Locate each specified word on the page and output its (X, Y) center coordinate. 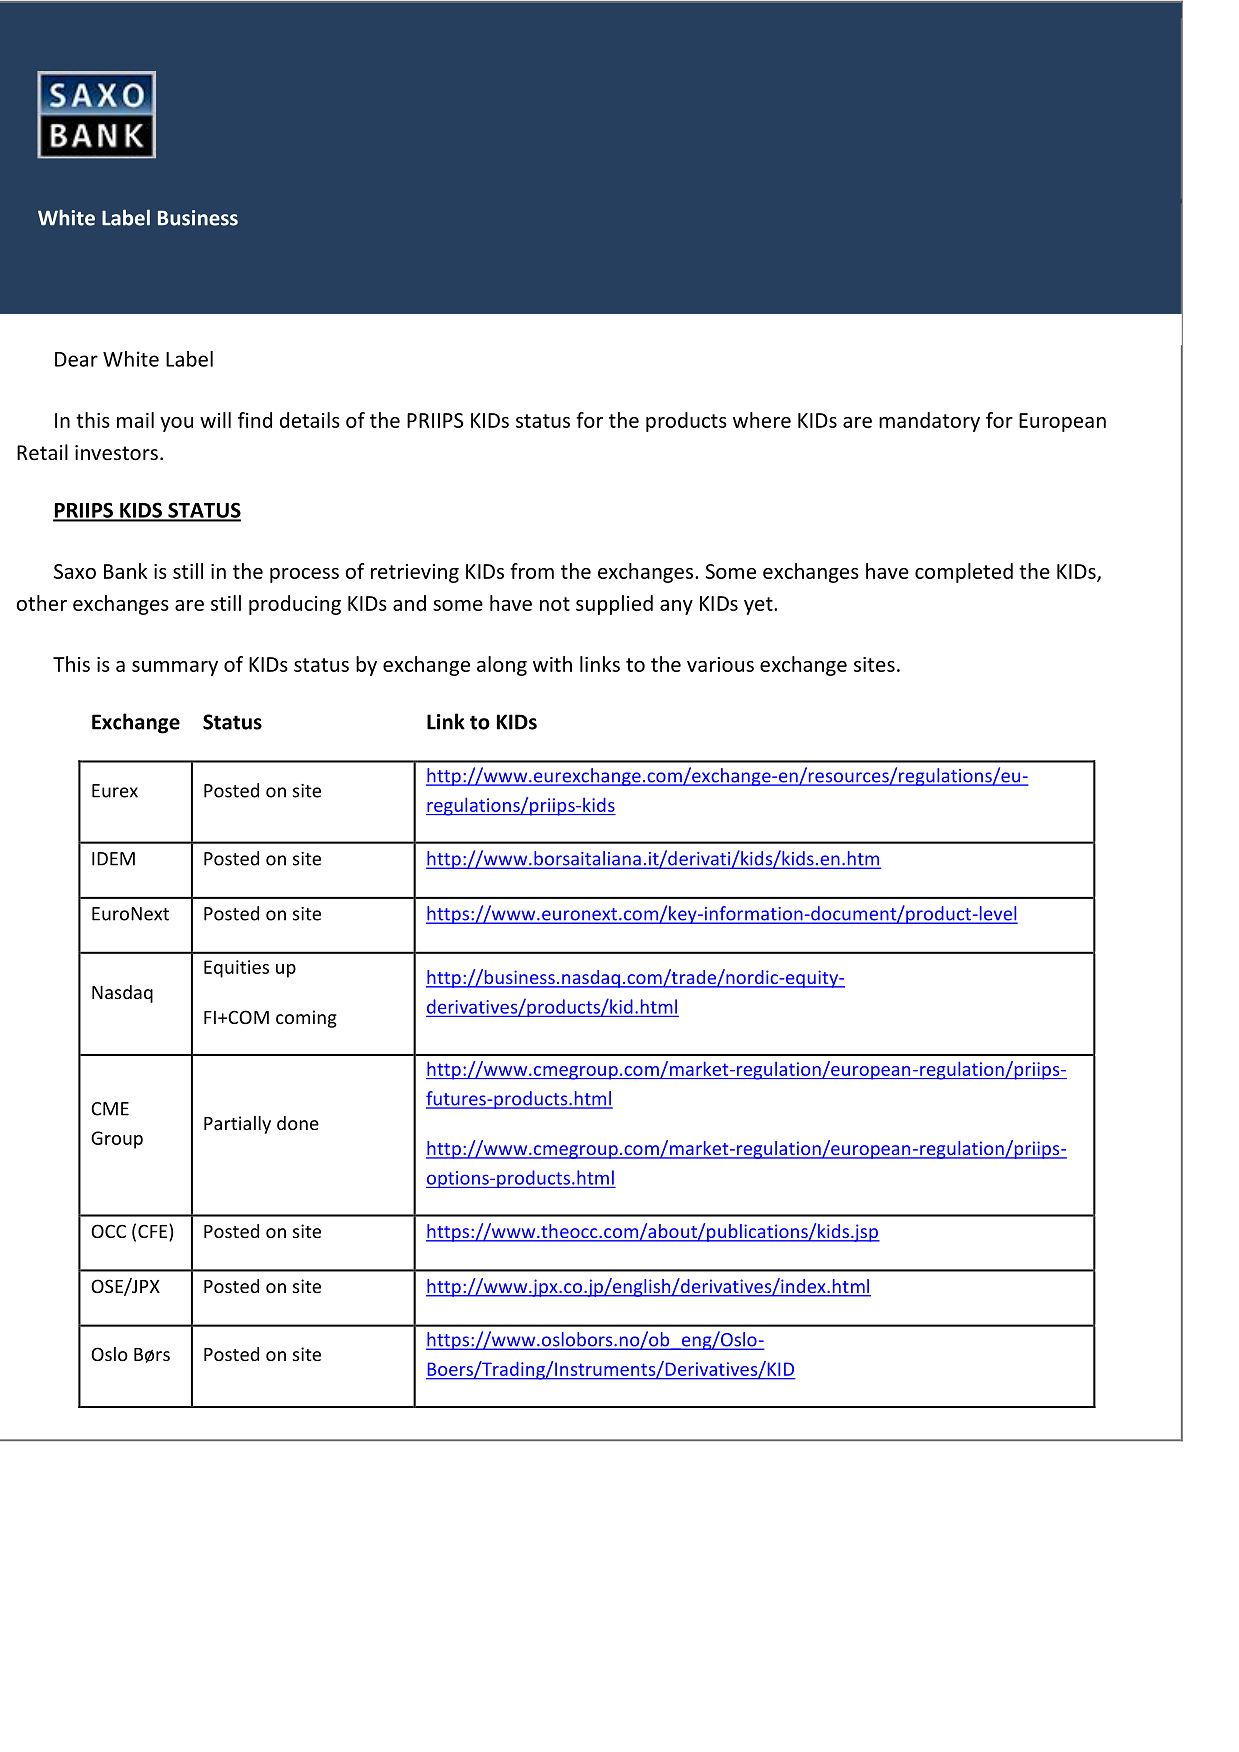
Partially (237, 1125)
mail (135, 420)
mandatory (929, 422)
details (310, 420)
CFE (154, 1232)
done (298, 1123)
